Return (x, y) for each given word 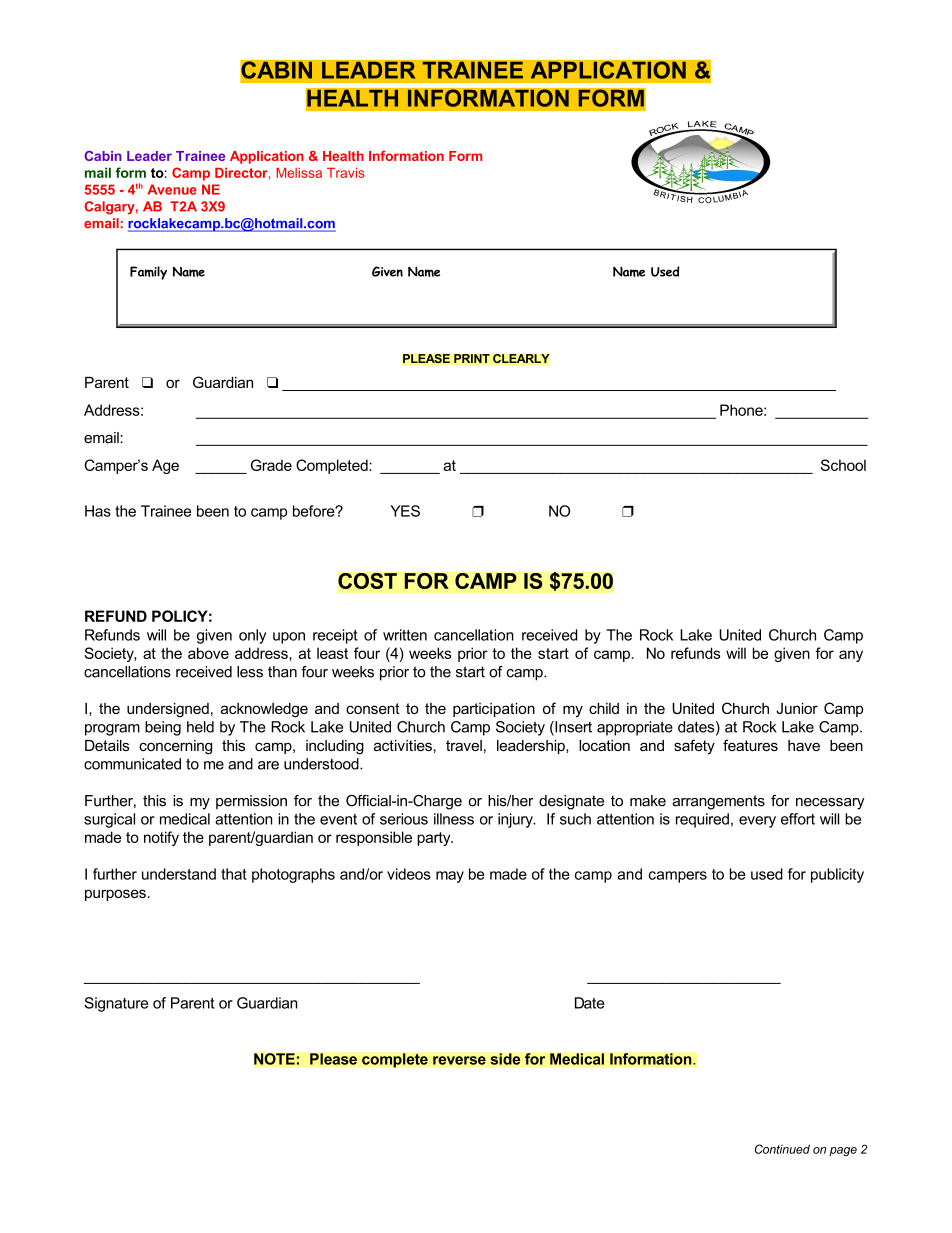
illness (454, 819)
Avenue (172, 189)
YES (405, 511)
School (843, 465)
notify (161, 838)
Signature (116, 1004)
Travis (346, 173)
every (757, 822)
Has (98, 511)
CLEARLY (521, 359)
